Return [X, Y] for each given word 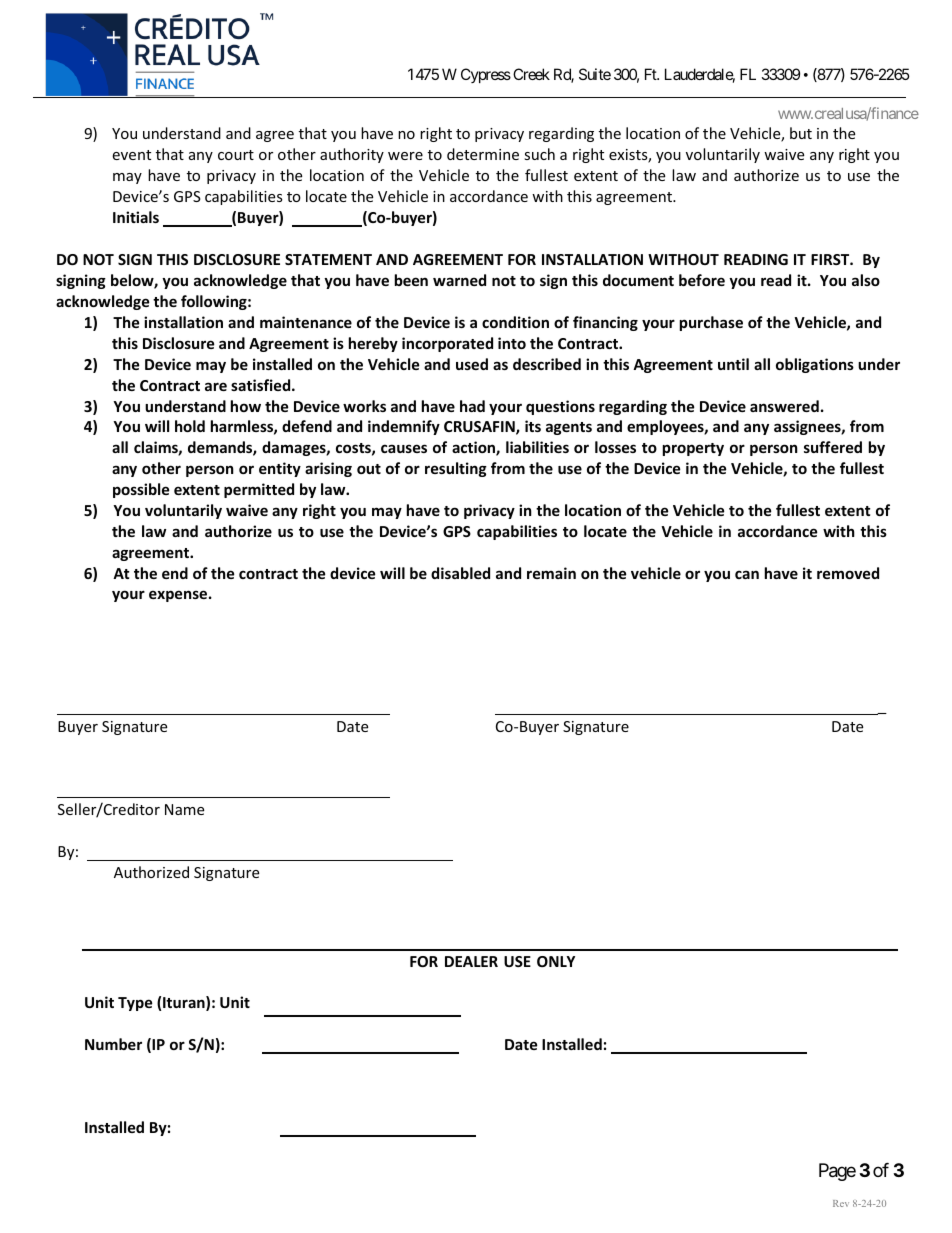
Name [184, 809]
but [801, 133]
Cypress [486, 75]
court [236, 155]
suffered [833, 447]
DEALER [471, 961]
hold [190, 426]
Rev [841, 1203]
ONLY [556, 961]
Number [113, 1044]
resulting [456, 469]
